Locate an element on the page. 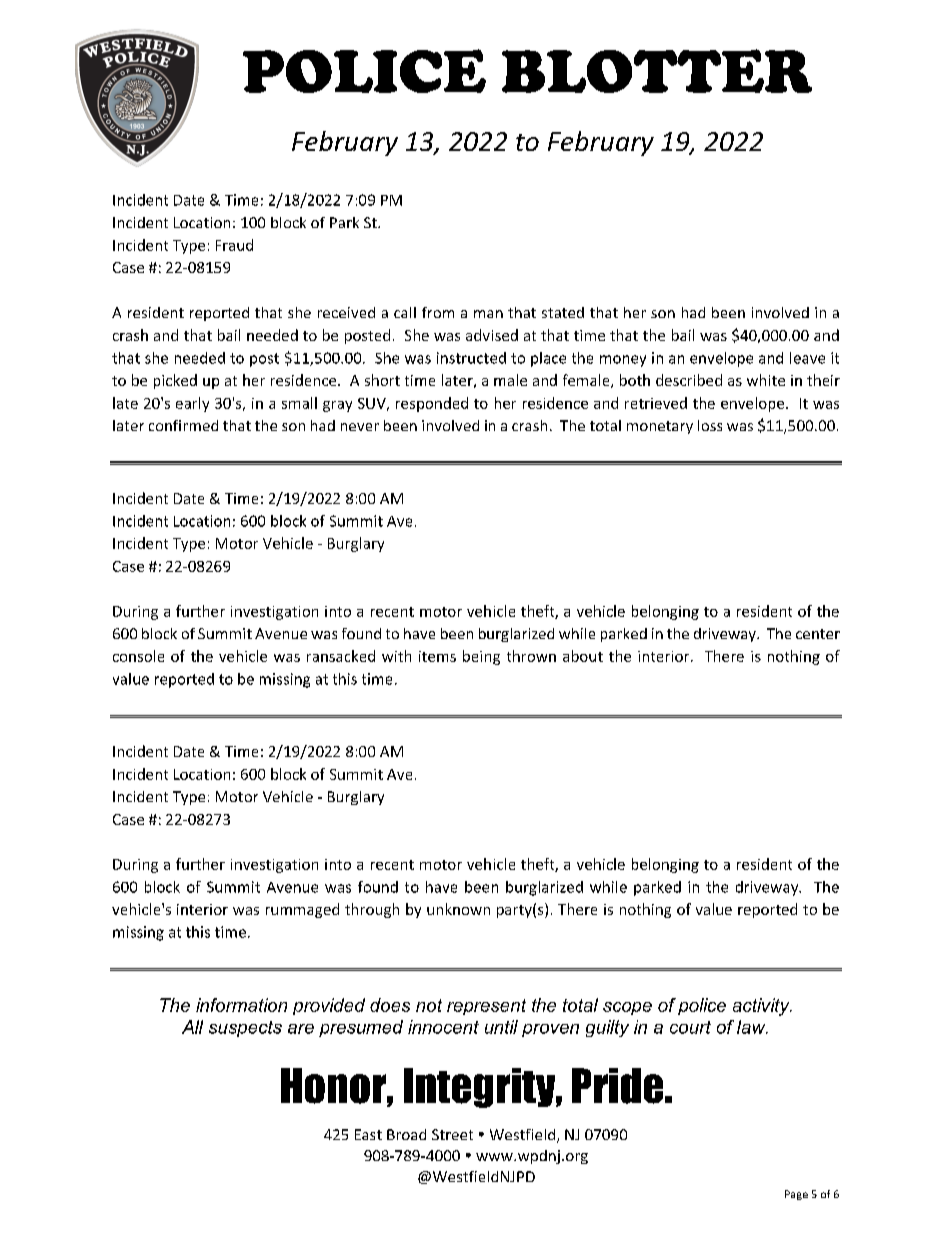  BLOTTER is located at coordinates (657, 71).
